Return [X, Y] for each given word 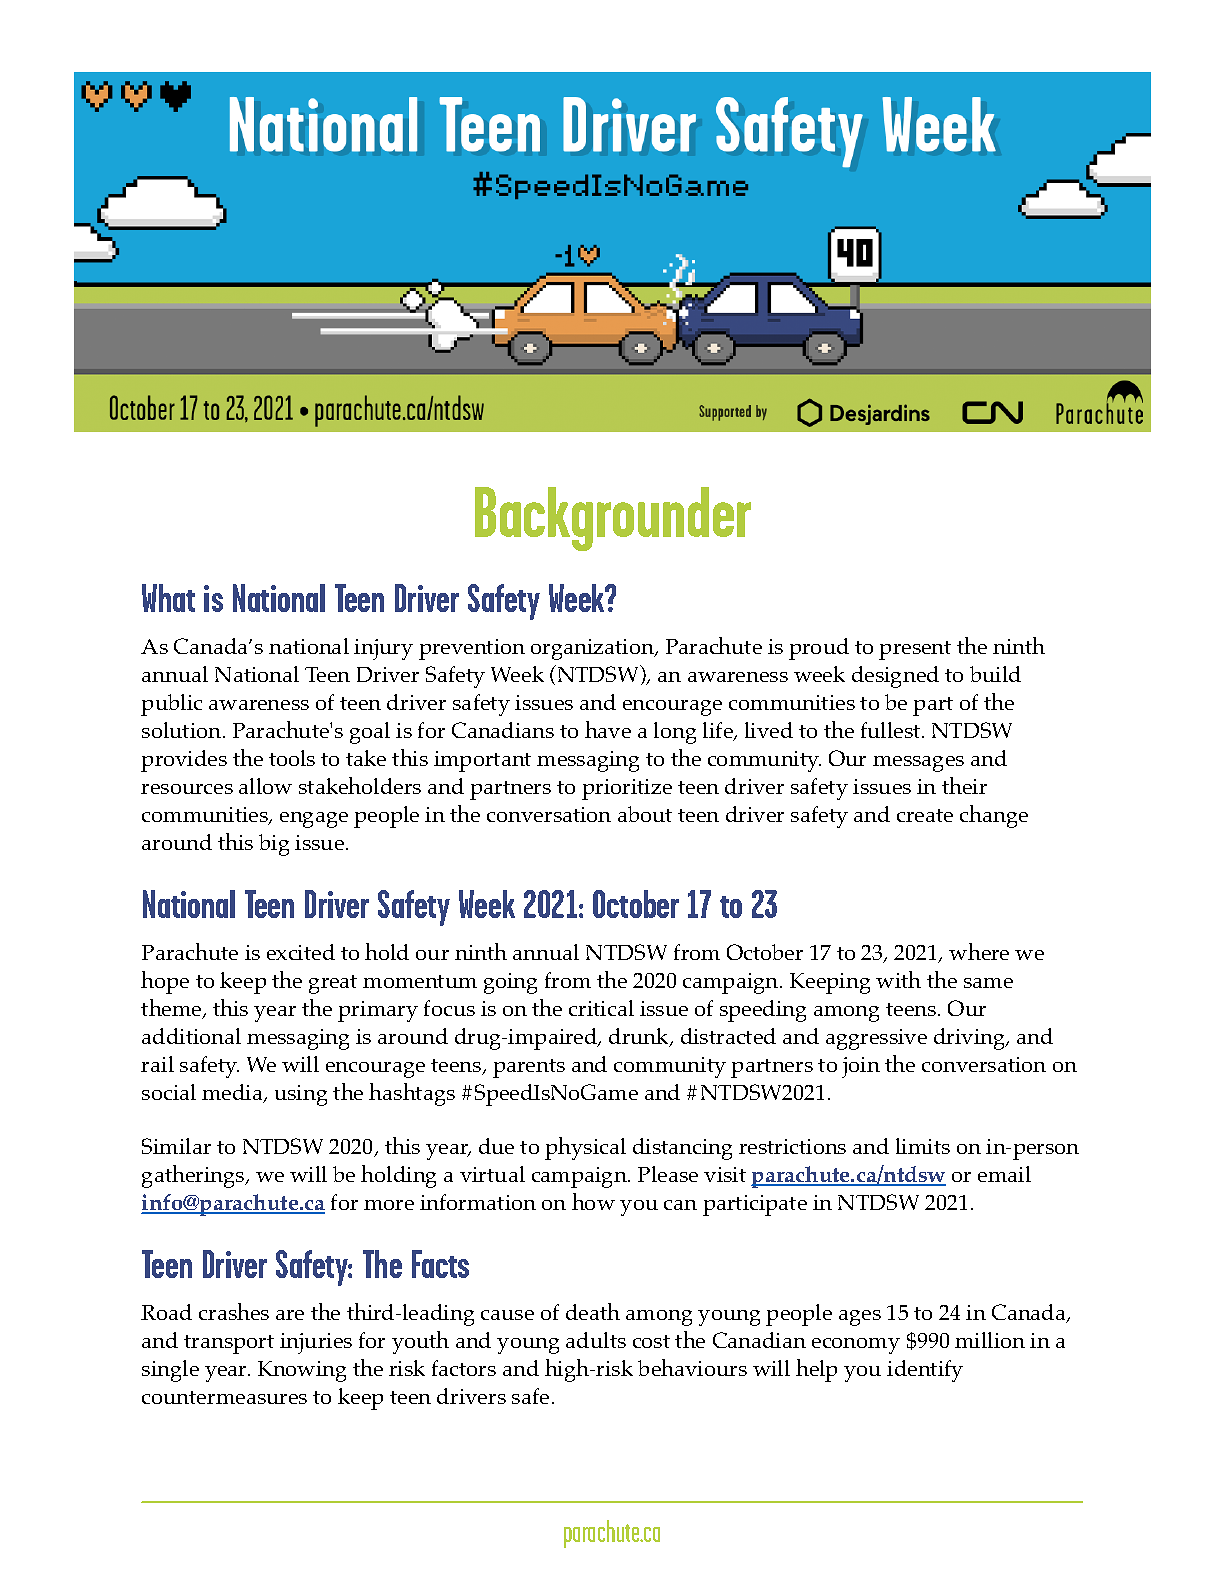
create [925, 815]
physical [585, 1148]
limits [923, 1146]
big [274, 845]
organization [593, 649]
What [168, 598]
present [915, 650]
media [233, 1093]
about [645, 814]
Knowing [302, 1371]
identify [925, 1371]
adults [596, 1340]
